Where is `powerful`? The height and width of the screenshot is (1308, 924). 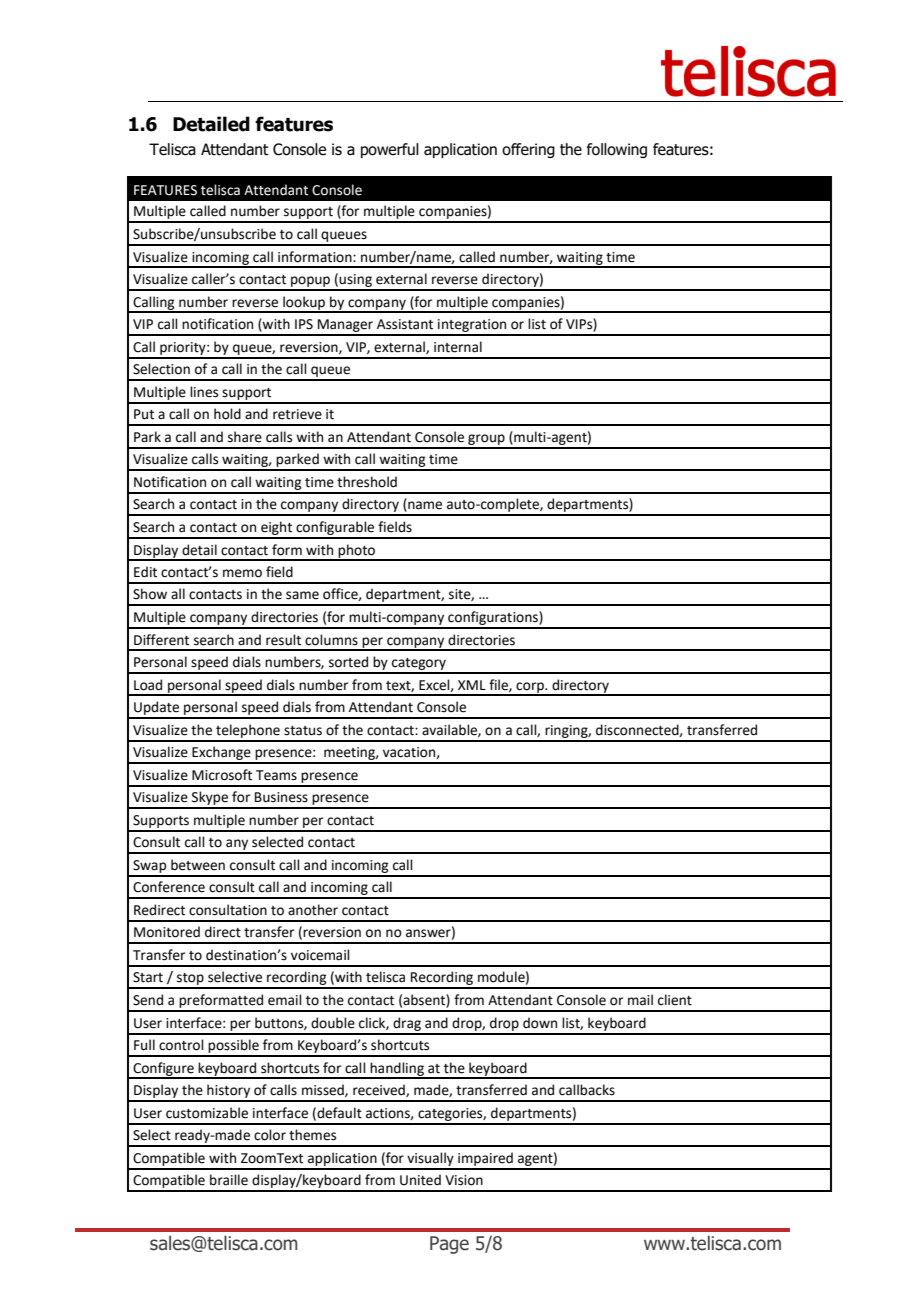
powerful is located at coordinates (390, 150).
